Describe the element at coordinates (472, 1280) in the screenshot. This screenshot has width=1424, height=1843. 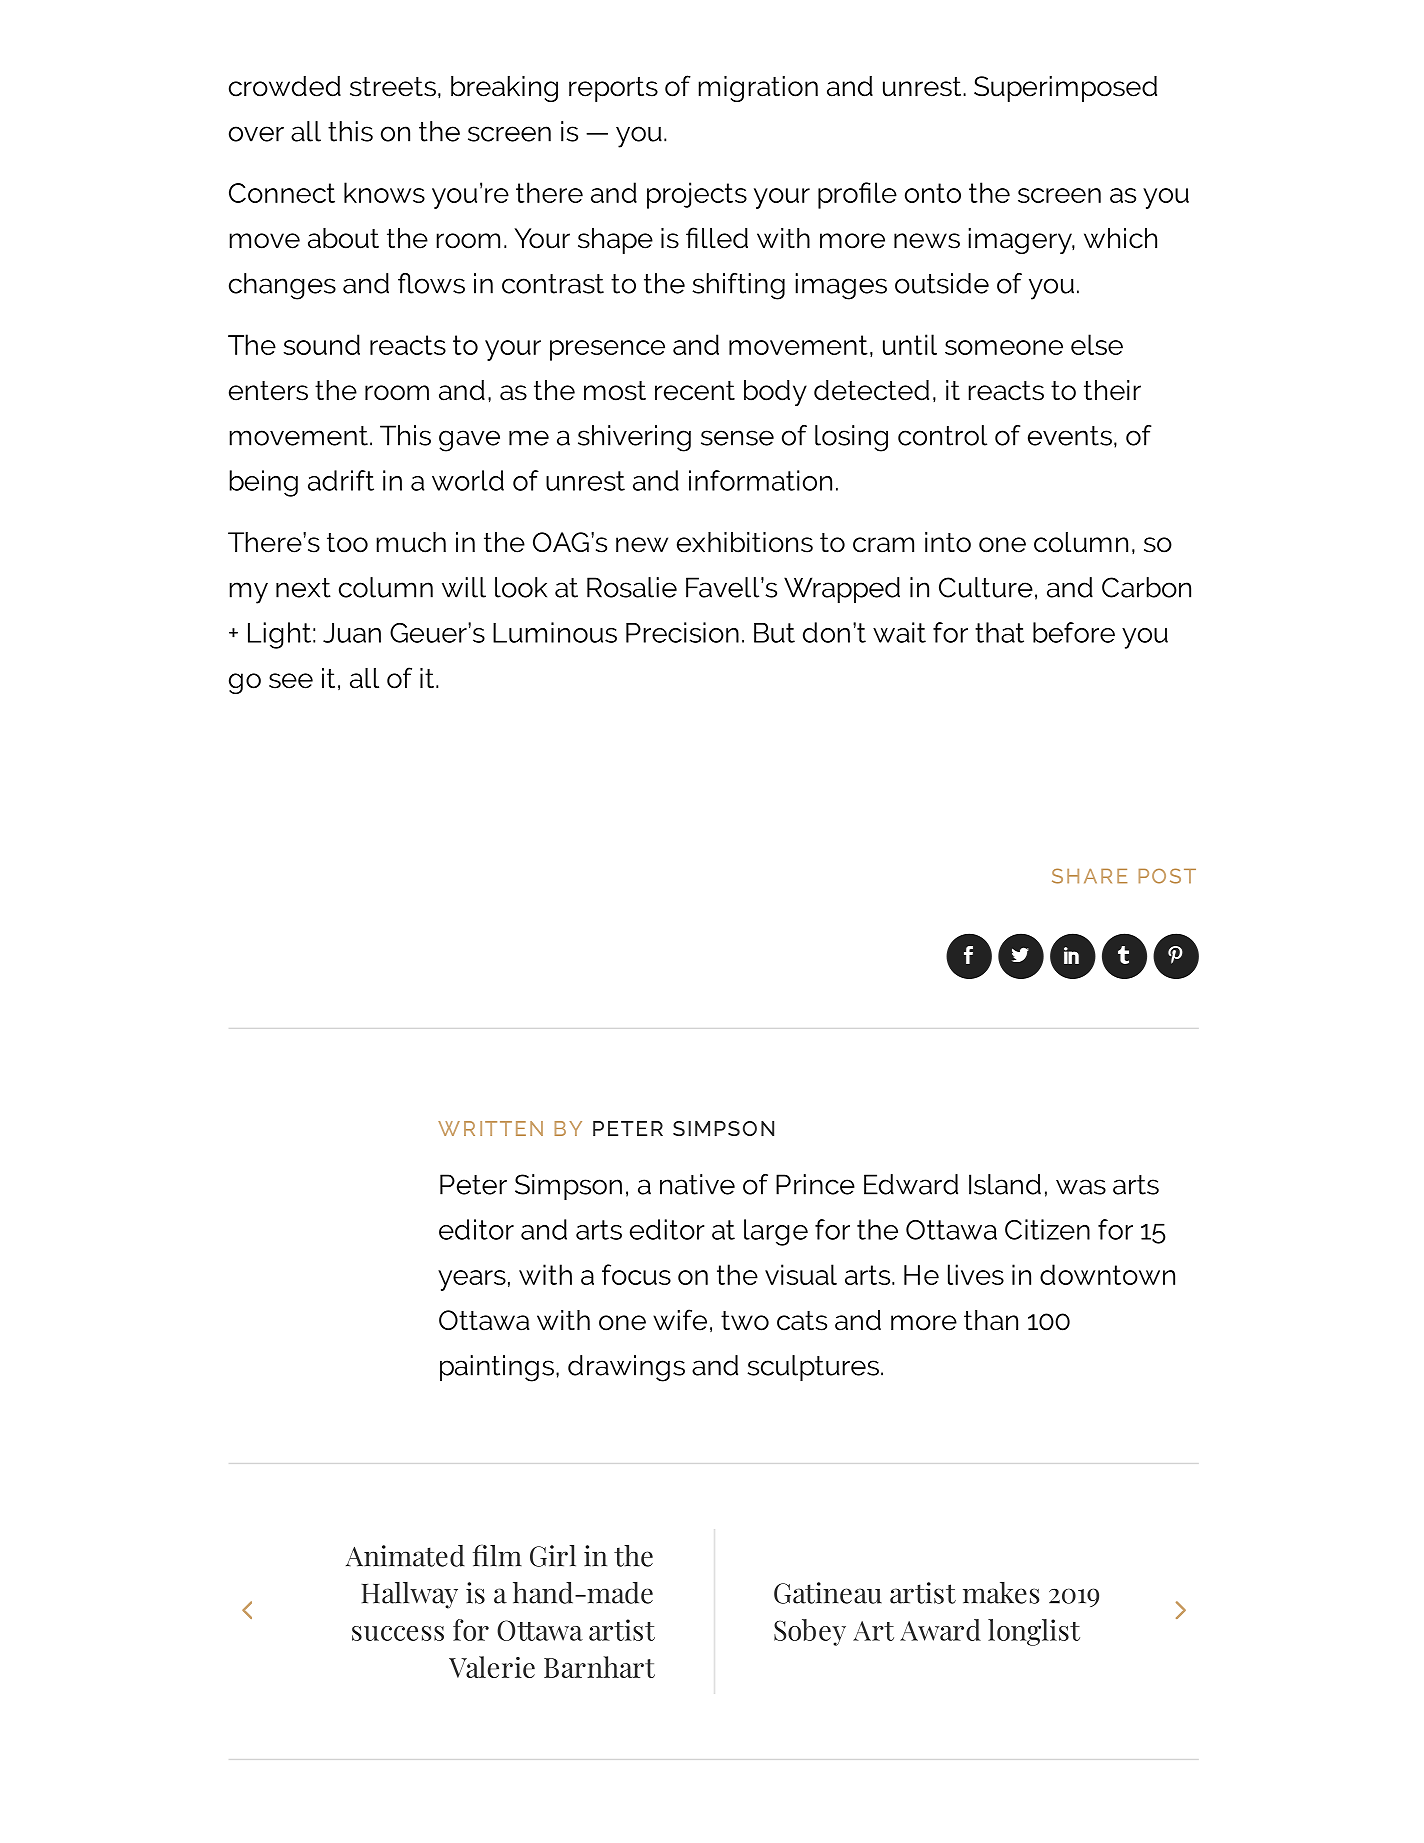
I see `years` at that location.
